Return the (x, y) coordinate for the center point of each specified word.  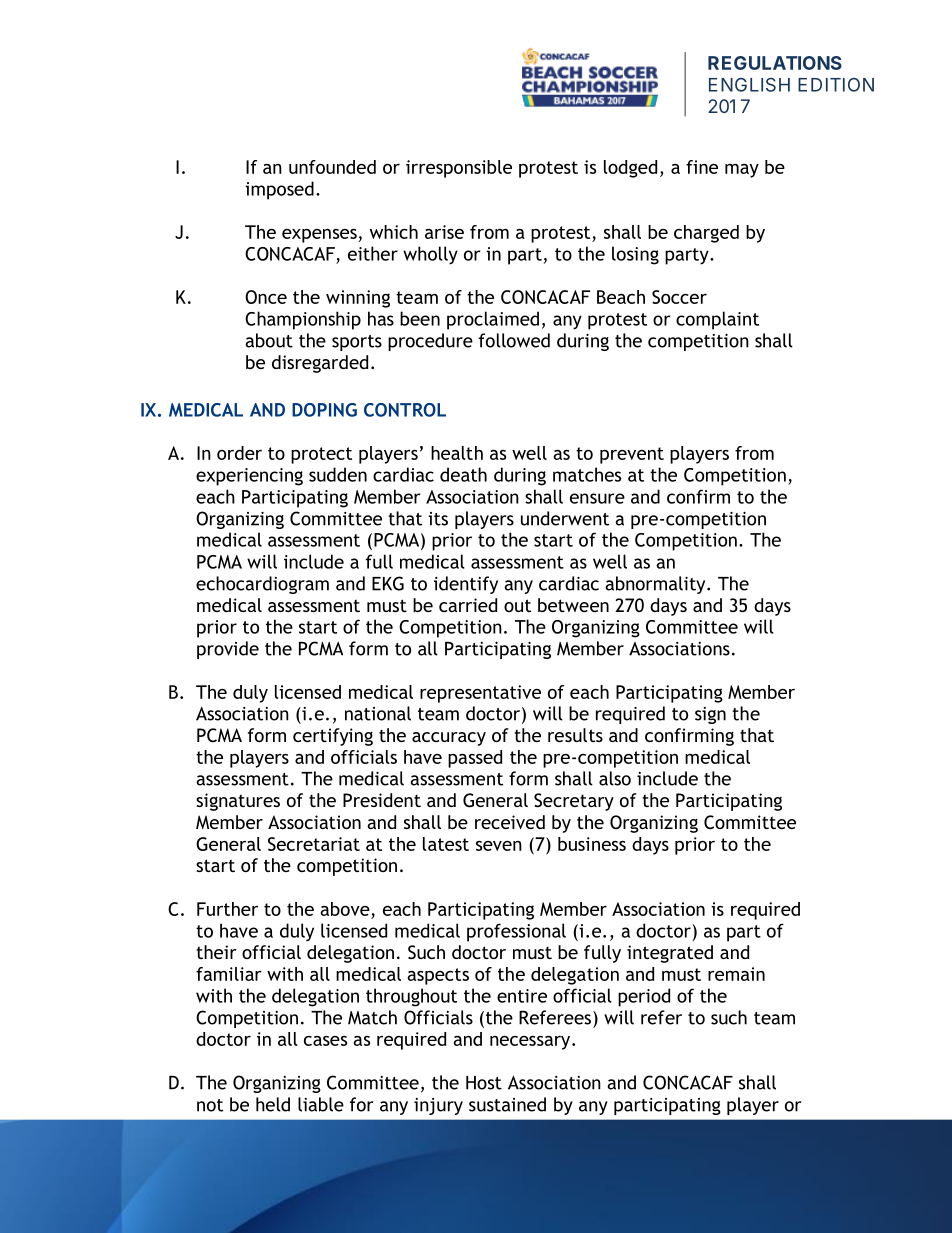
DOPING (324, 410)
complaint (717, 320)
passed (475, 759)
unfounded (332, 167)
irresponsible (459, 169)
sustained (507, 1104)
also (615, 778)
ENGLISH (749, 85)
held (273, 1104)
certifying (333, 737)
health (457, 453)
